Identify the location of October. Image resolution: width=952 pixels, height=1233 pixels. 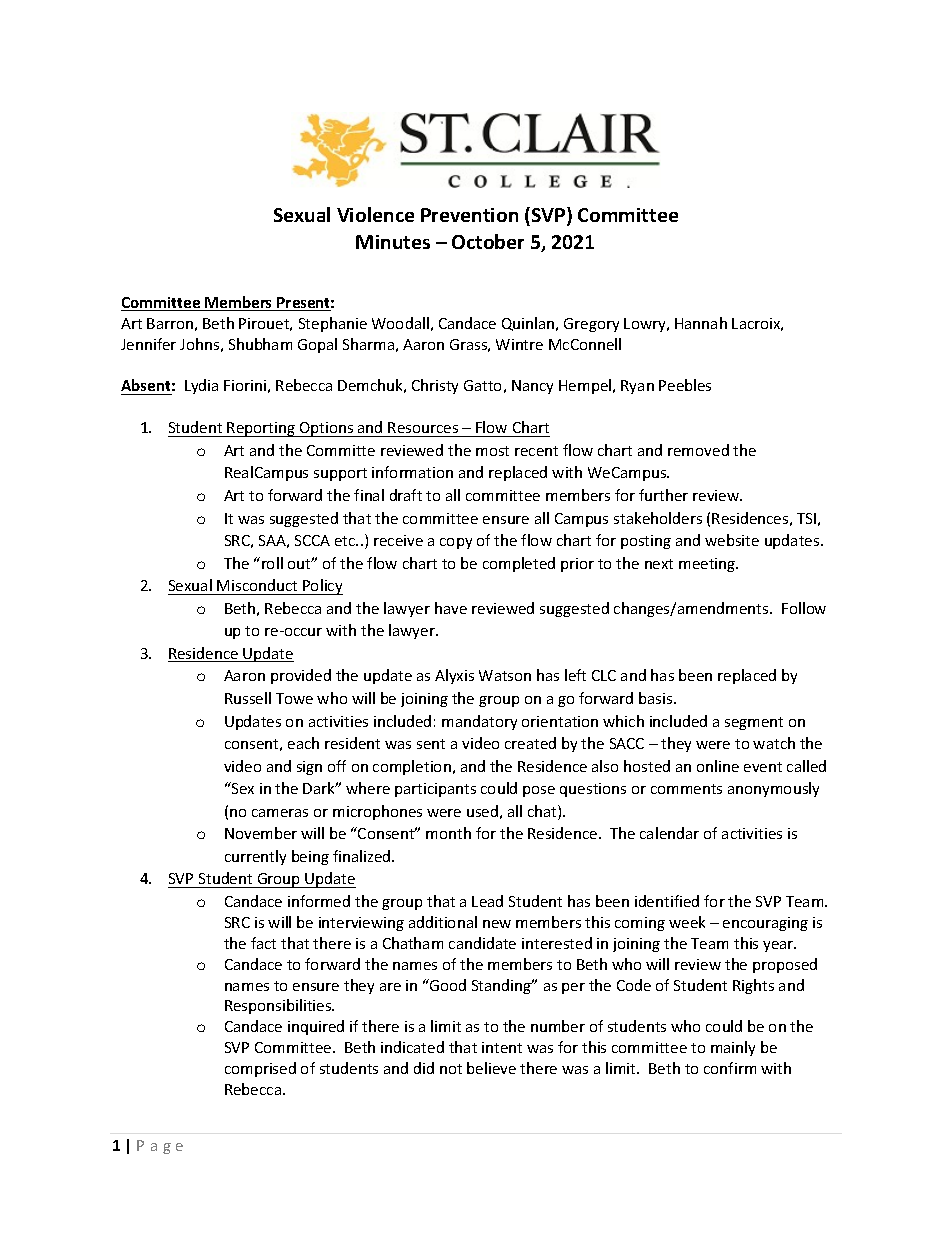
(488, 241).
